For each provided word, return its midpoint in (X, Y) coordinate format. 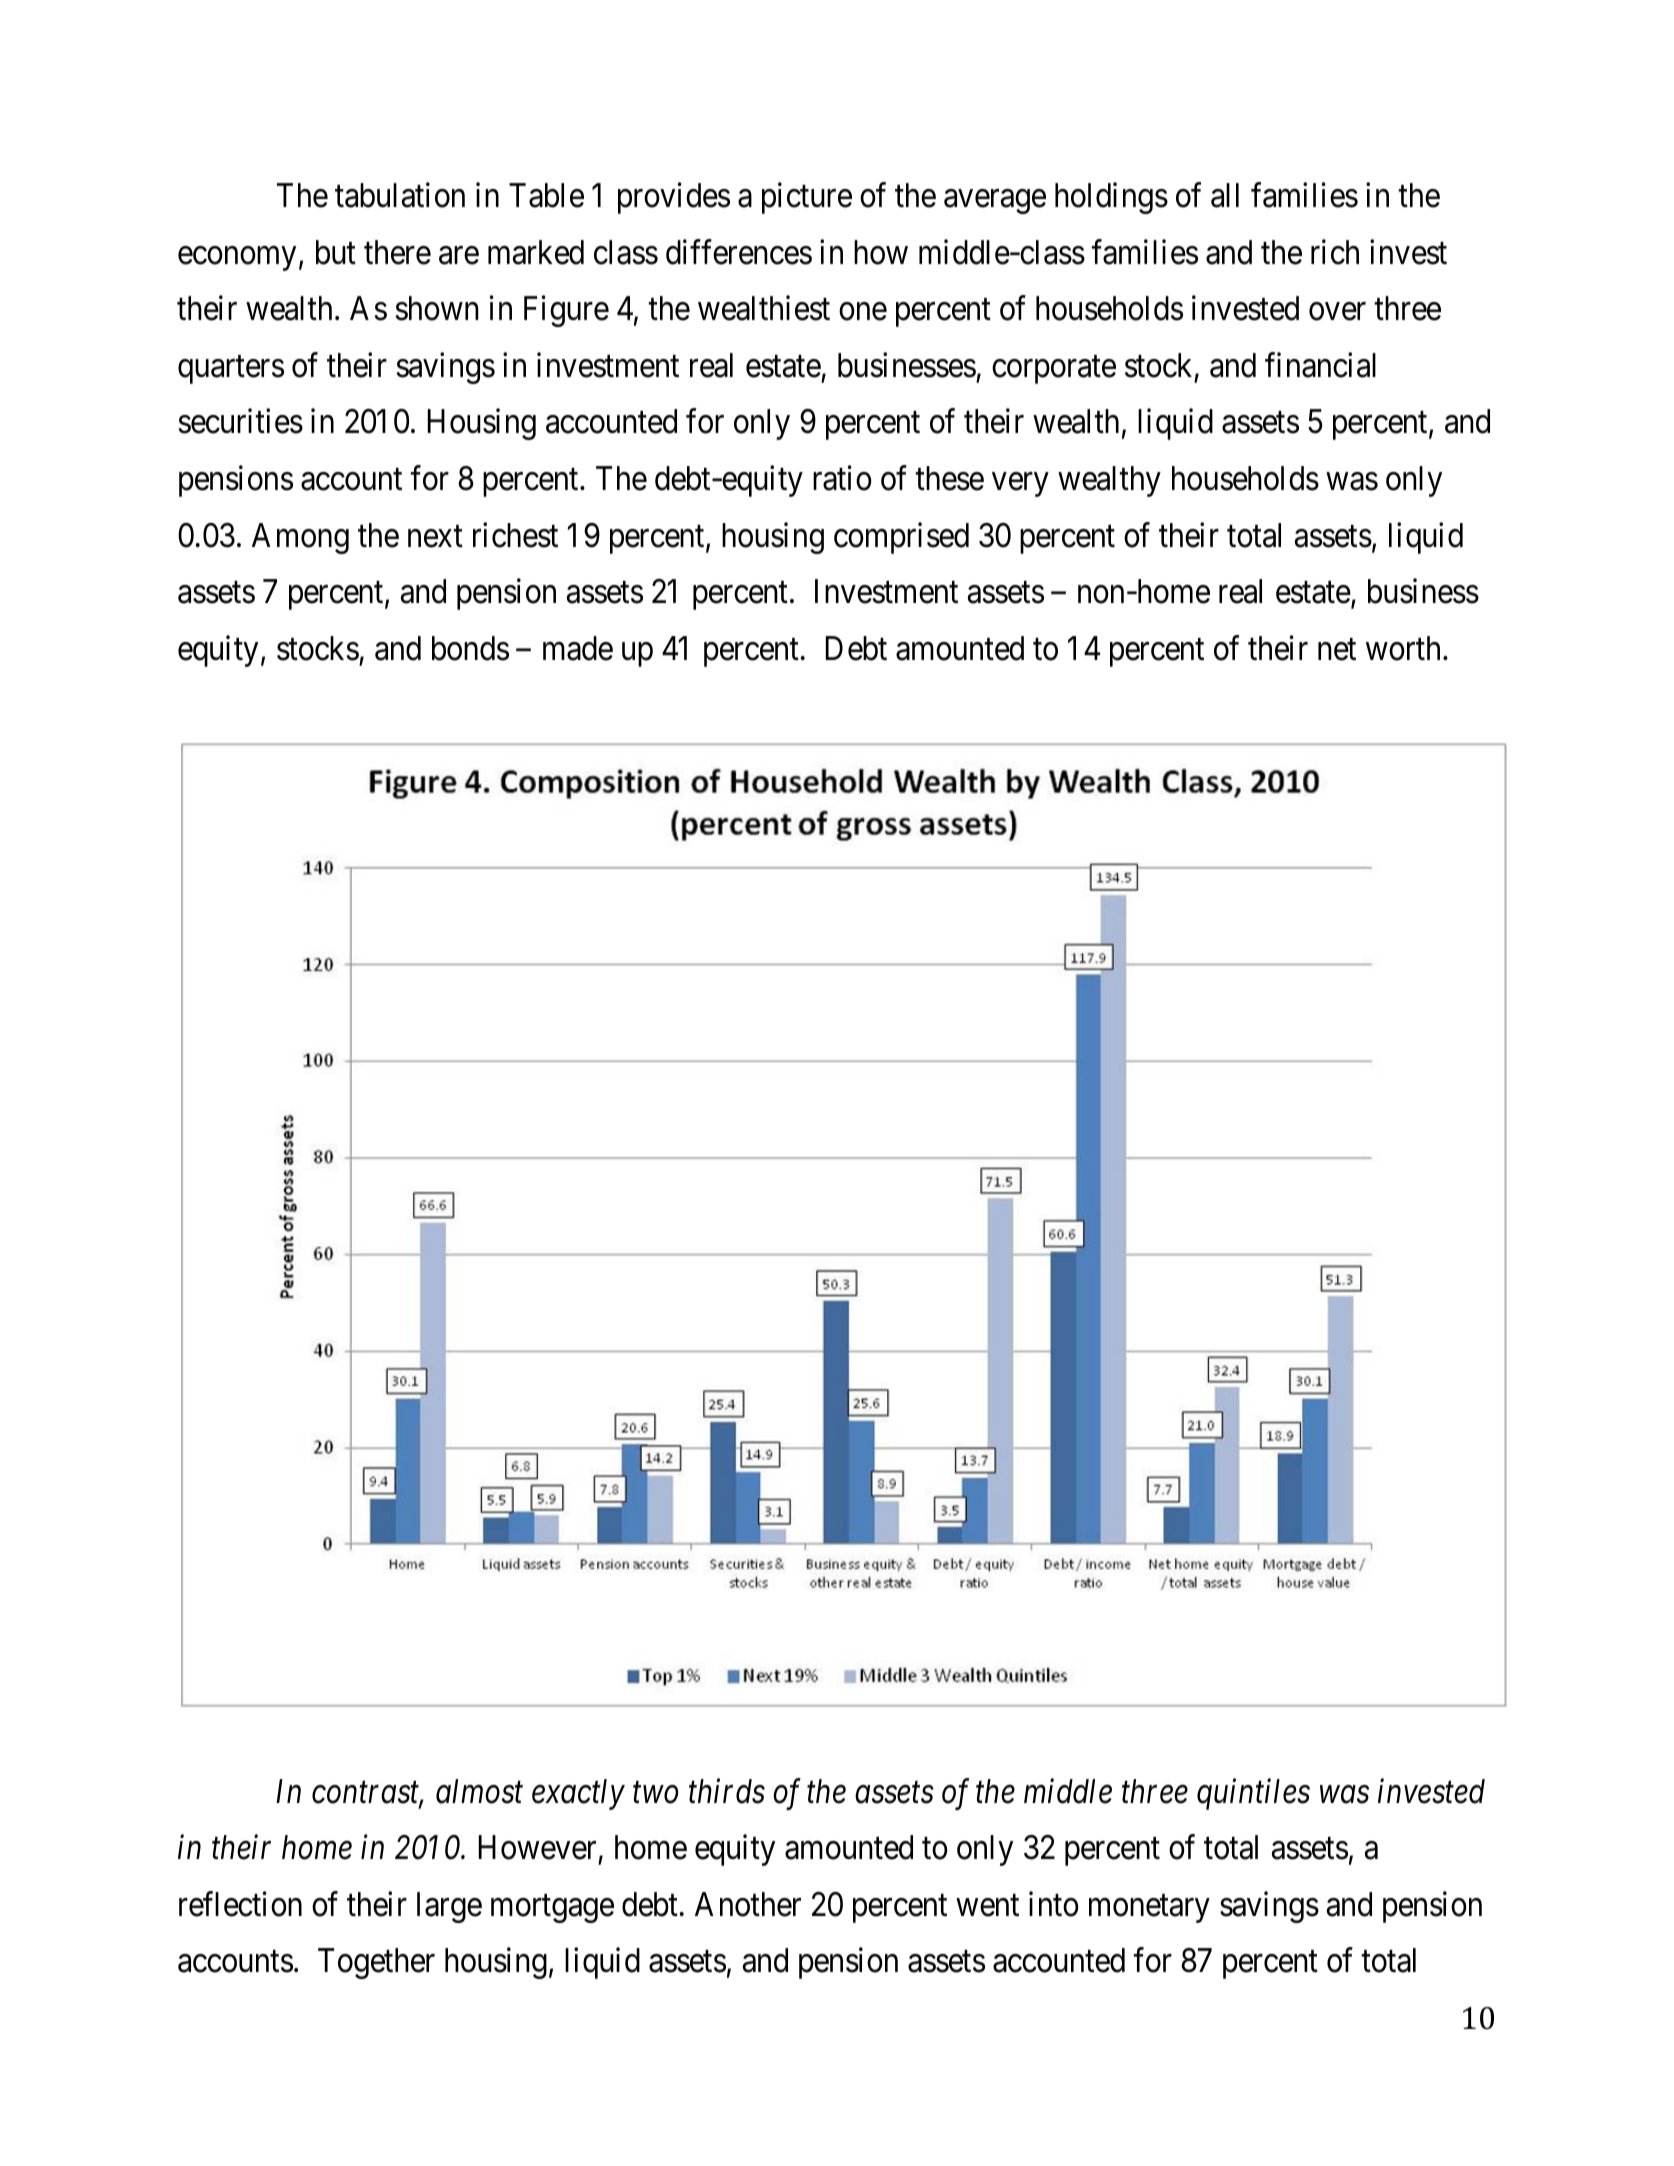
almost (479, 1791)
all (1225, 195)
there (397, 252)
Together (376, 1963)
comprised (901, 538)
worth (1403, 648)
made (578, 648)
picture (807, 198)
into (1054, 1904)
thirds (727, 1791)
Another (748, 1904)
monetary (1149, 1909)
